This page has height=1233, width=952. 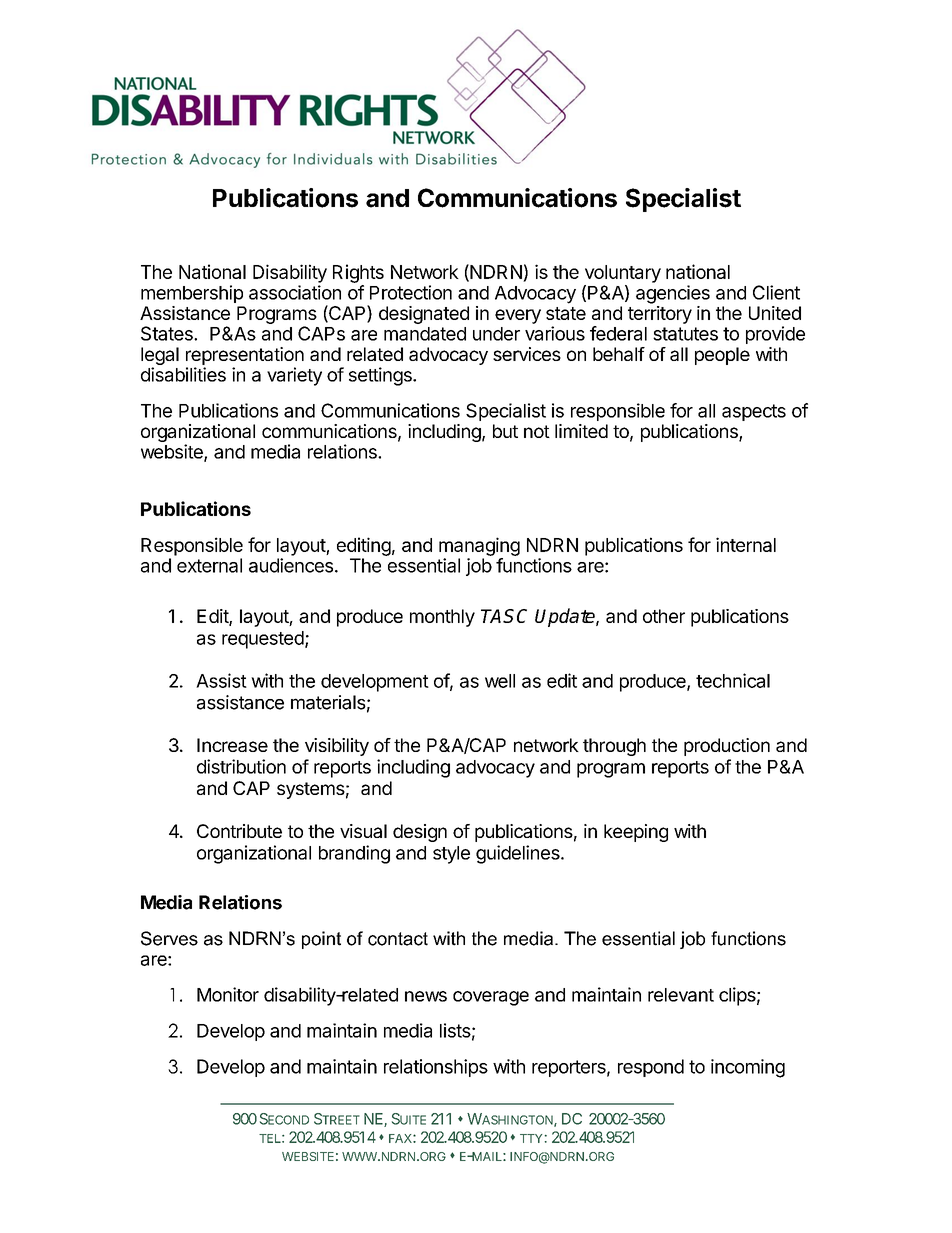 I want to click on style, so click(x=451, y=855).
